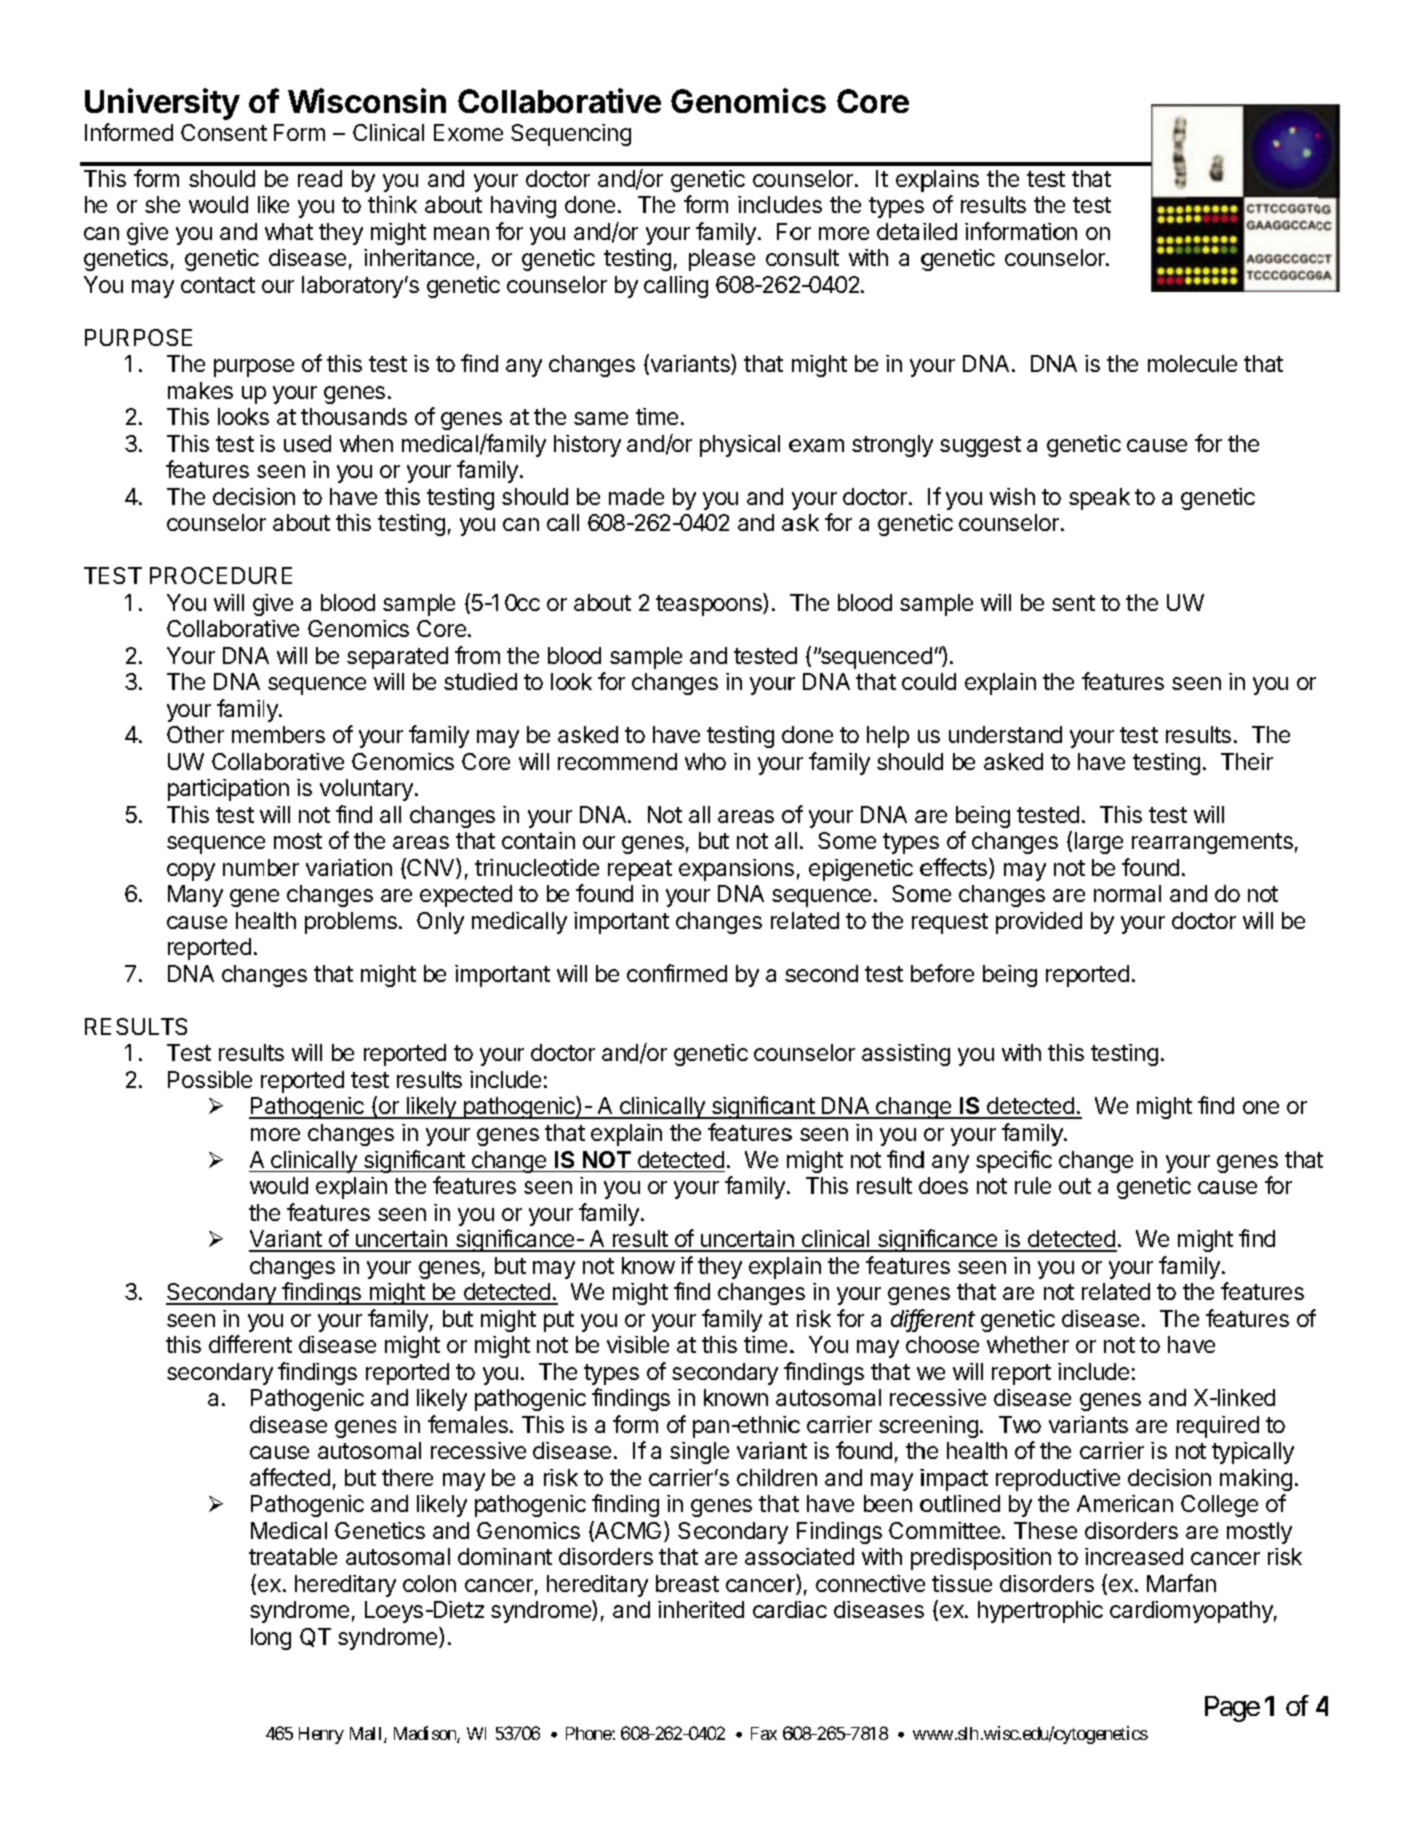 The height and width of the screenshot is (1826, 1411). What do you see at coordinates (1127, 893) in the screenshot?
I see `normal` at bounding box center [1127, 893].
